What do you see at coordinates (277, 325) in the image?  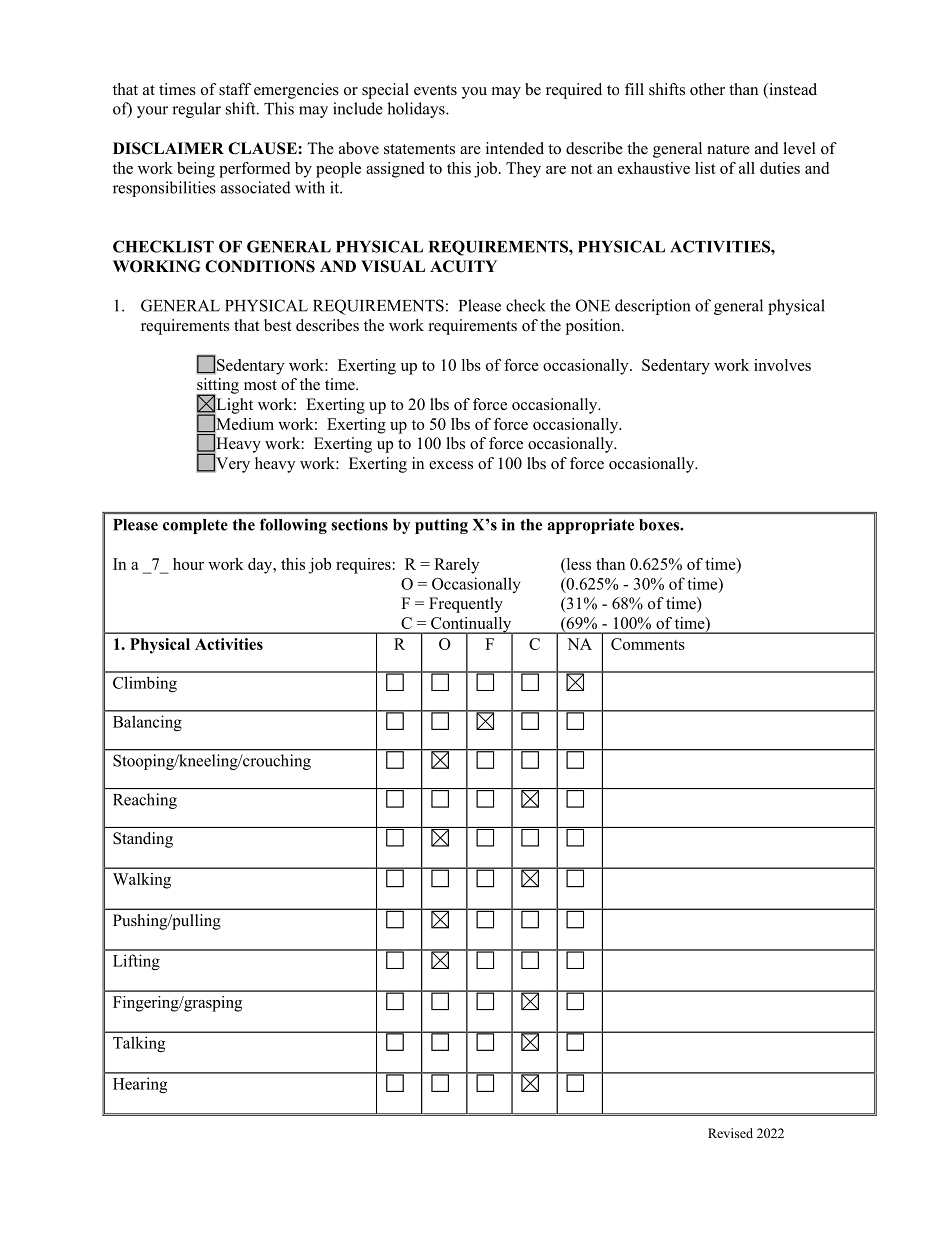 I see `best` at bounding box center [277, 325].
